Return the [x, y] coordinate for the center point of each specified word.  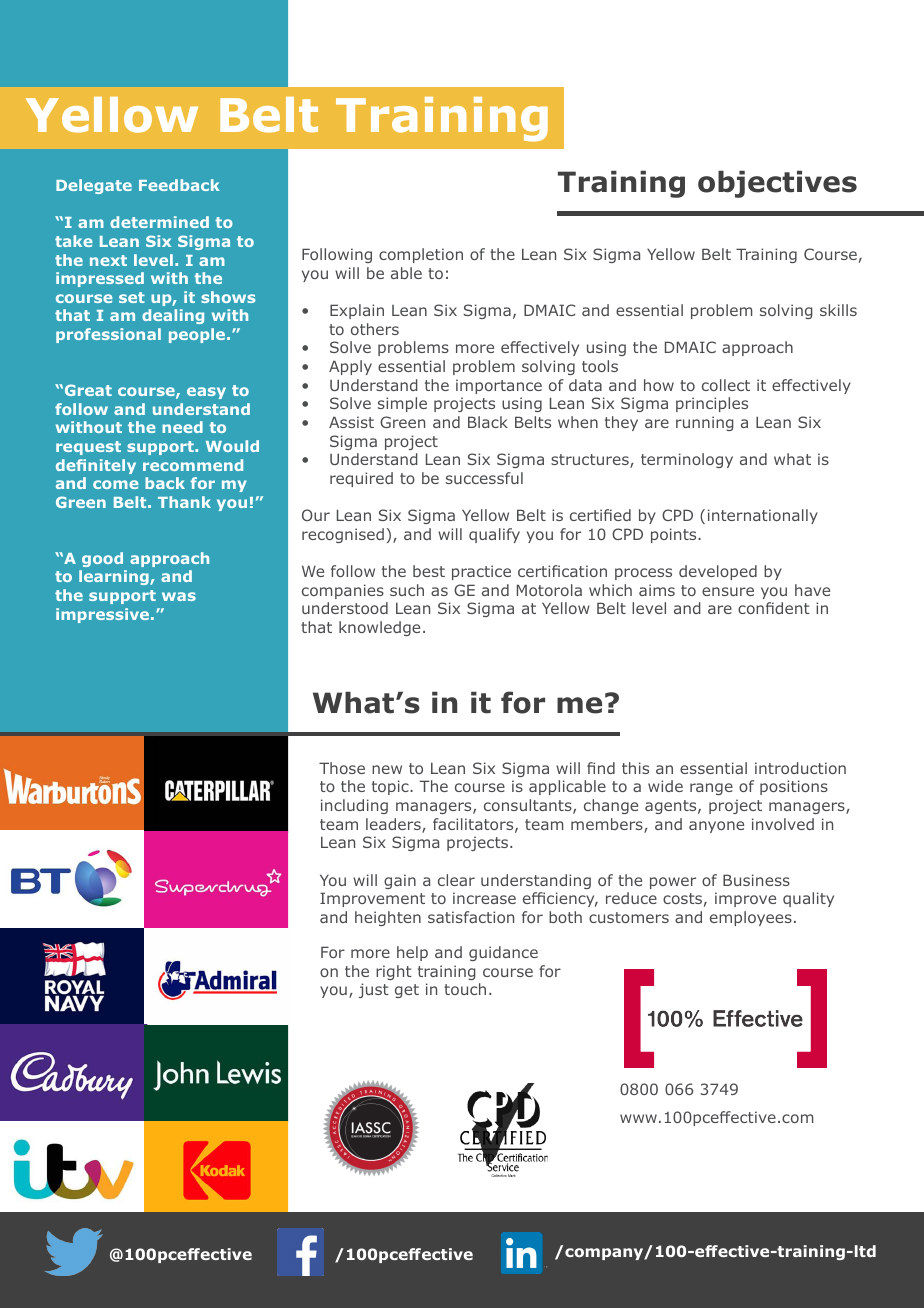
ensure [728, 591]
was [179, 596]
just [374, 990]
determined [159, 222]
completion [421, 255]
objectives [777, 184]
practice [481, 572]
